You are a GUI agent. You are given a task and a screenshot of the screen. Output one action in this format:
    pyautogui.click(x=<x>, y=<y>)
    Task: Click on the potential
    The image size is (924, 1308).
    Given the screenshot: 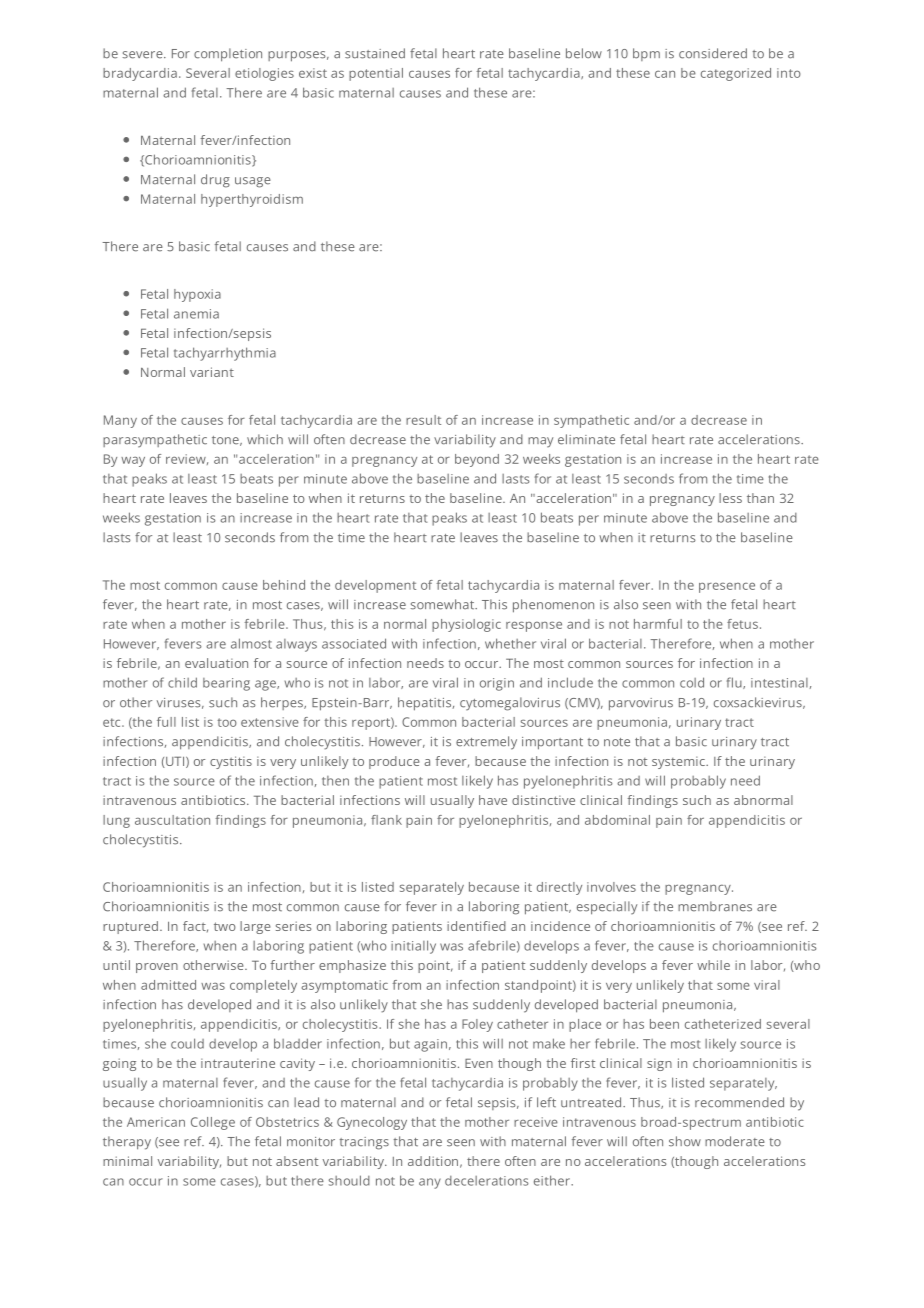 What is the action you would take?
    pyautogui.click(x=376, y=74)
